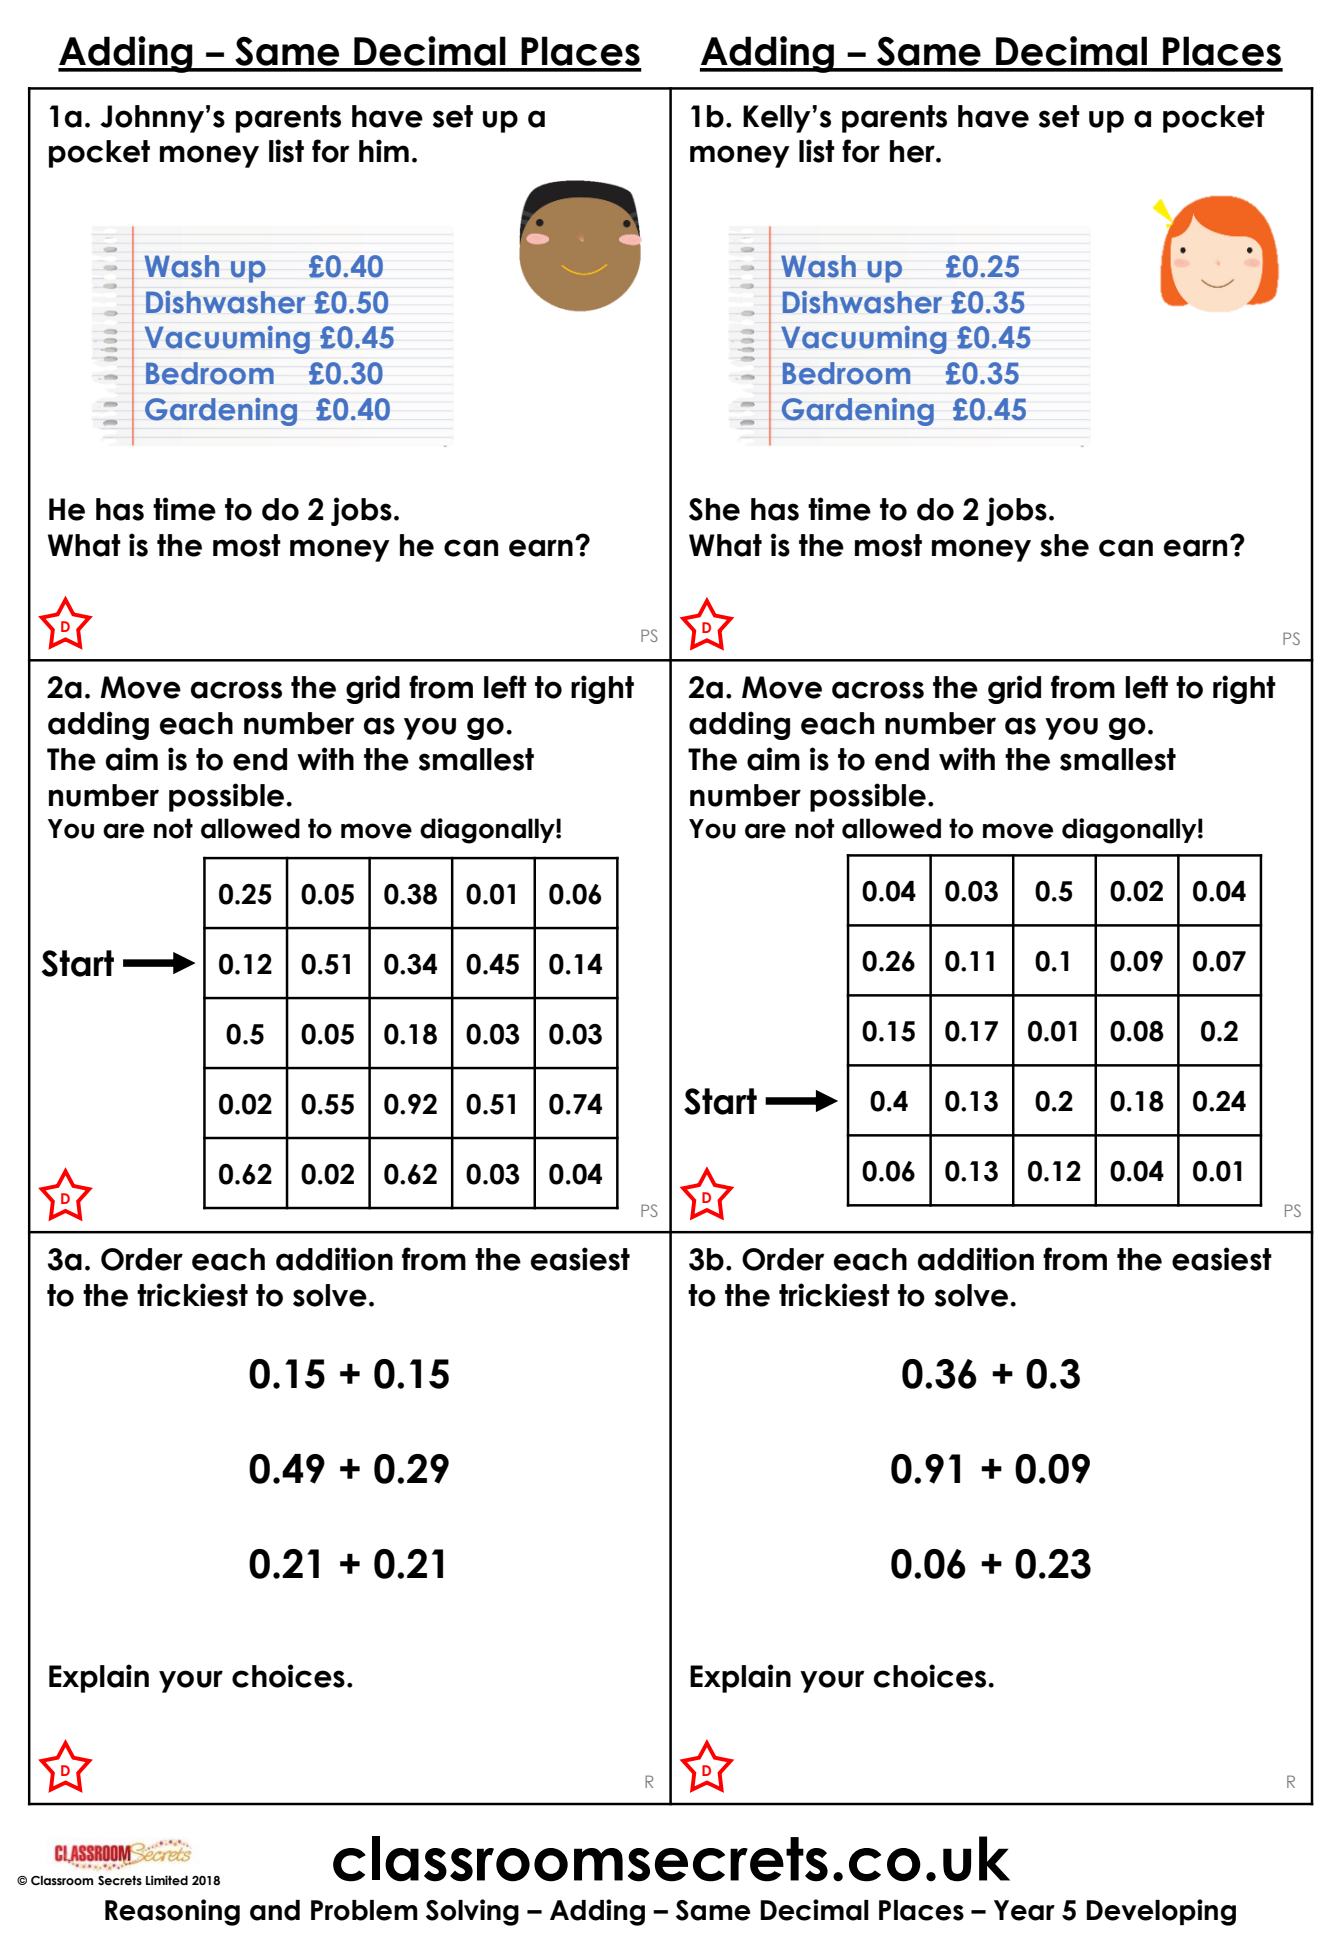 This screenshot has height=1936, width=1340. I want to click on Problem, so click(364, 1910).
